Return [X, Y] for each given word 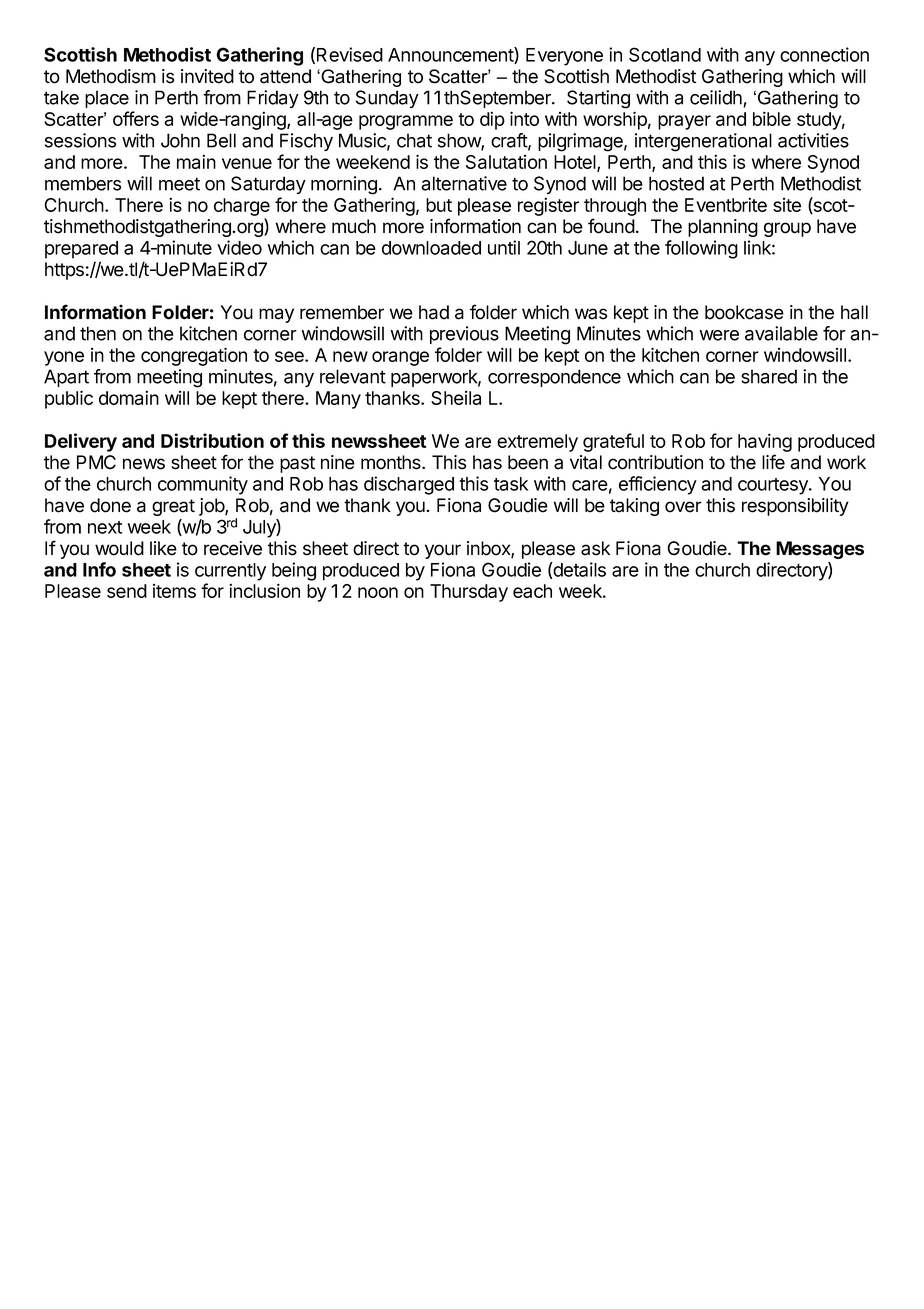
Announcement [451, 55]
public [69, 399]
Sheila [456, 398]
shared [769, 376]
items [174, 591]
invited [207, 76]
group [787, 229]
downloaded [431, 248]
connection [824, 54]
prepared [81, 250]
